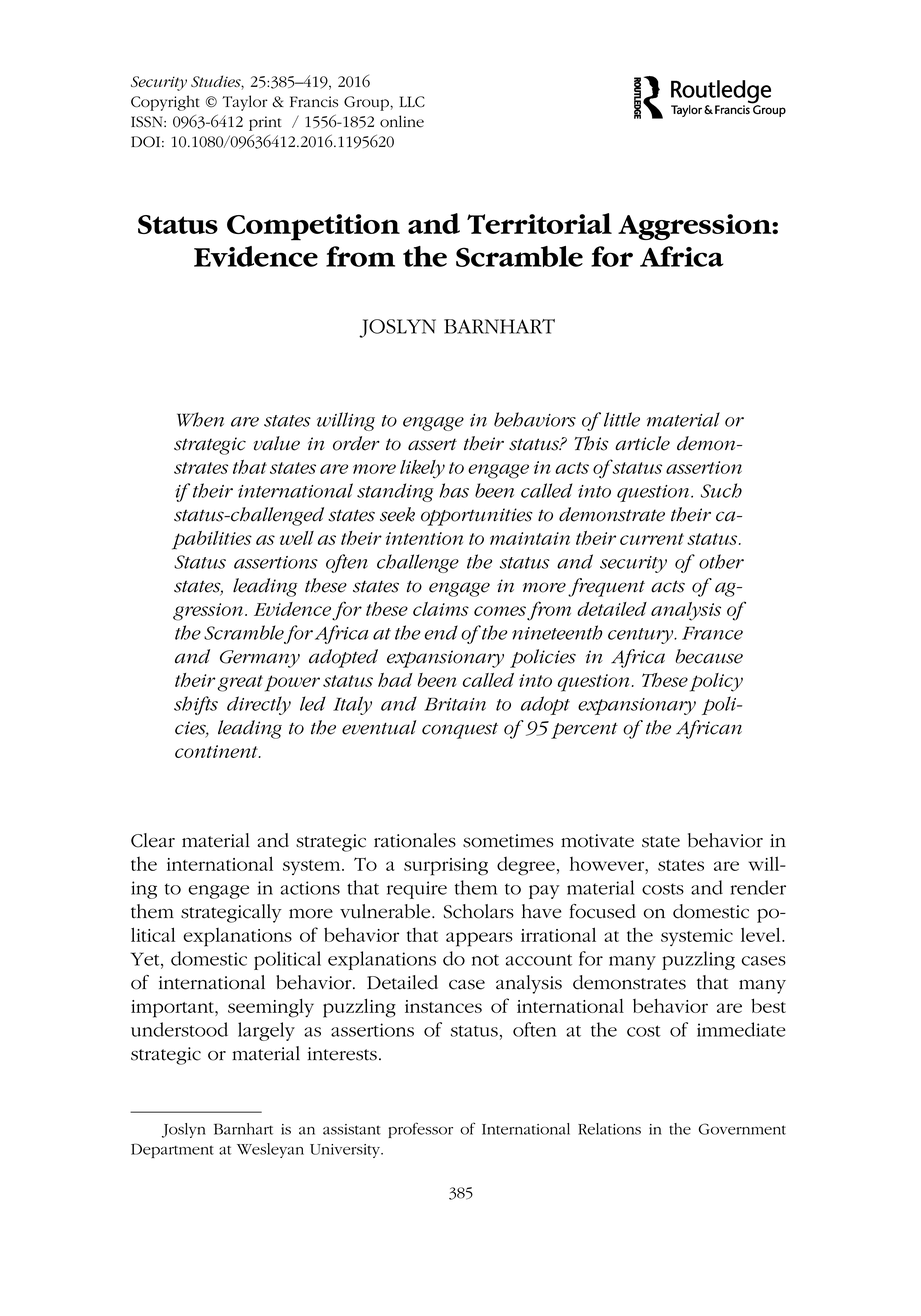 This screenshot has width=921, height=1316. I want to click on great, so click(240, 683).
